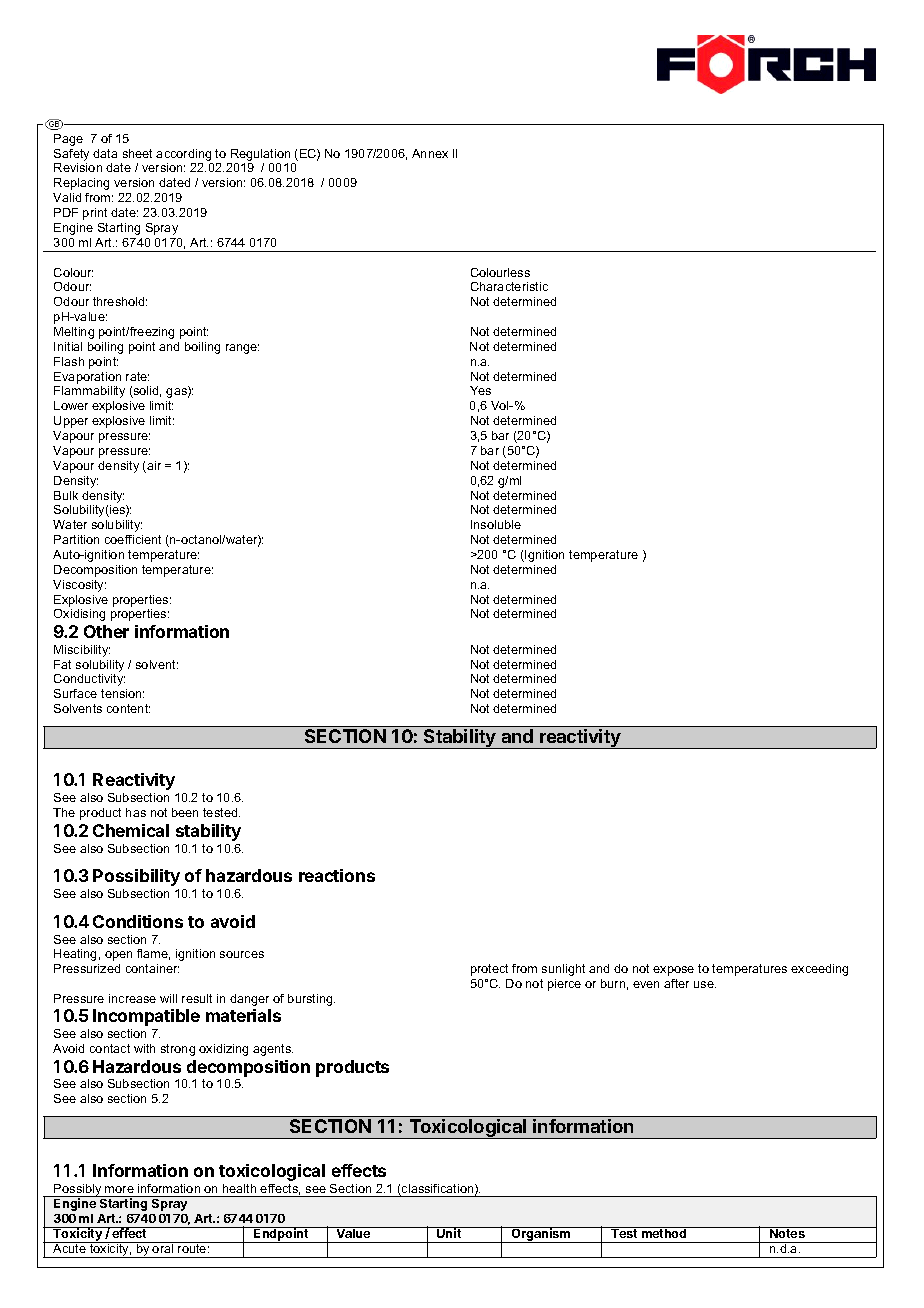 The height and width of the screenshot is (1308, 924). What do you see at coordinates (509, 286) in the screenshot?
I see `Characteristic` at bounding box center [509, 286].
